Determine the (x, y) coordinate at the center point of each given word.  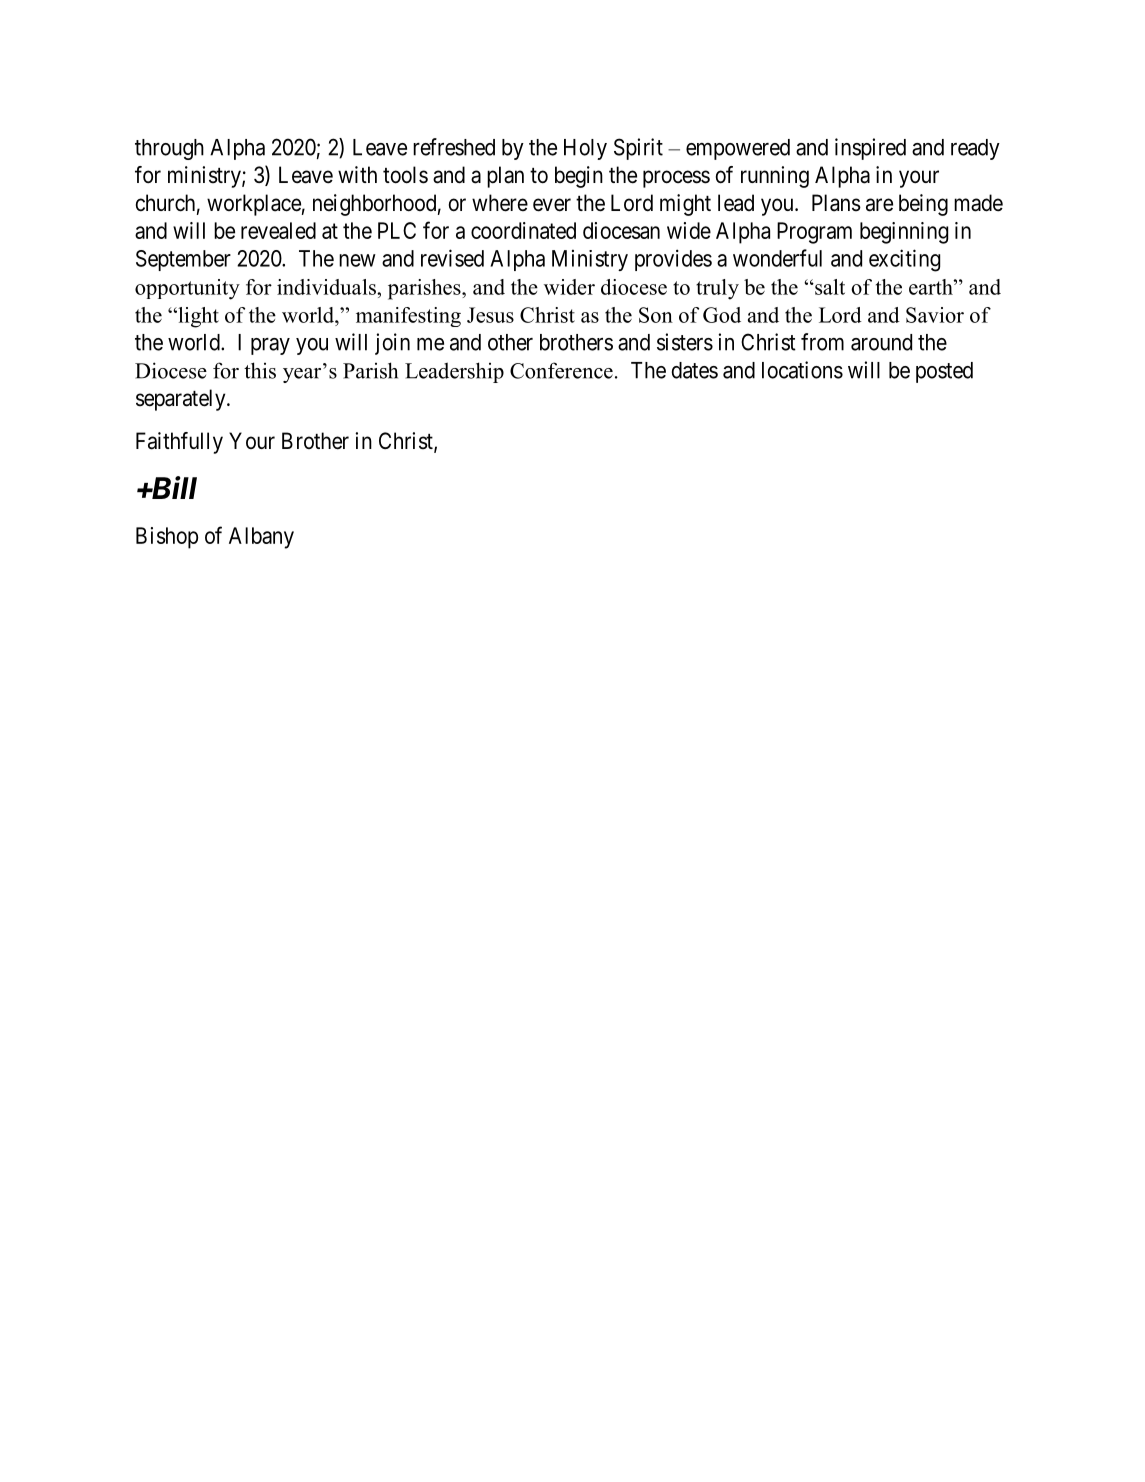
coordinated (523, 230)
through (169, 149)
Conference (561, 370)
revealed (278, 230)
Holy (585, 149)
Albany (261, 538)
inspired (870, 149)
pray (270, 346)
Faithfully (179, 443)
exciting (904, 260)
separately (182, 400)
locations (802, 370)
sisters (685, 342)
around (881, 342)
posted (944, 372)
